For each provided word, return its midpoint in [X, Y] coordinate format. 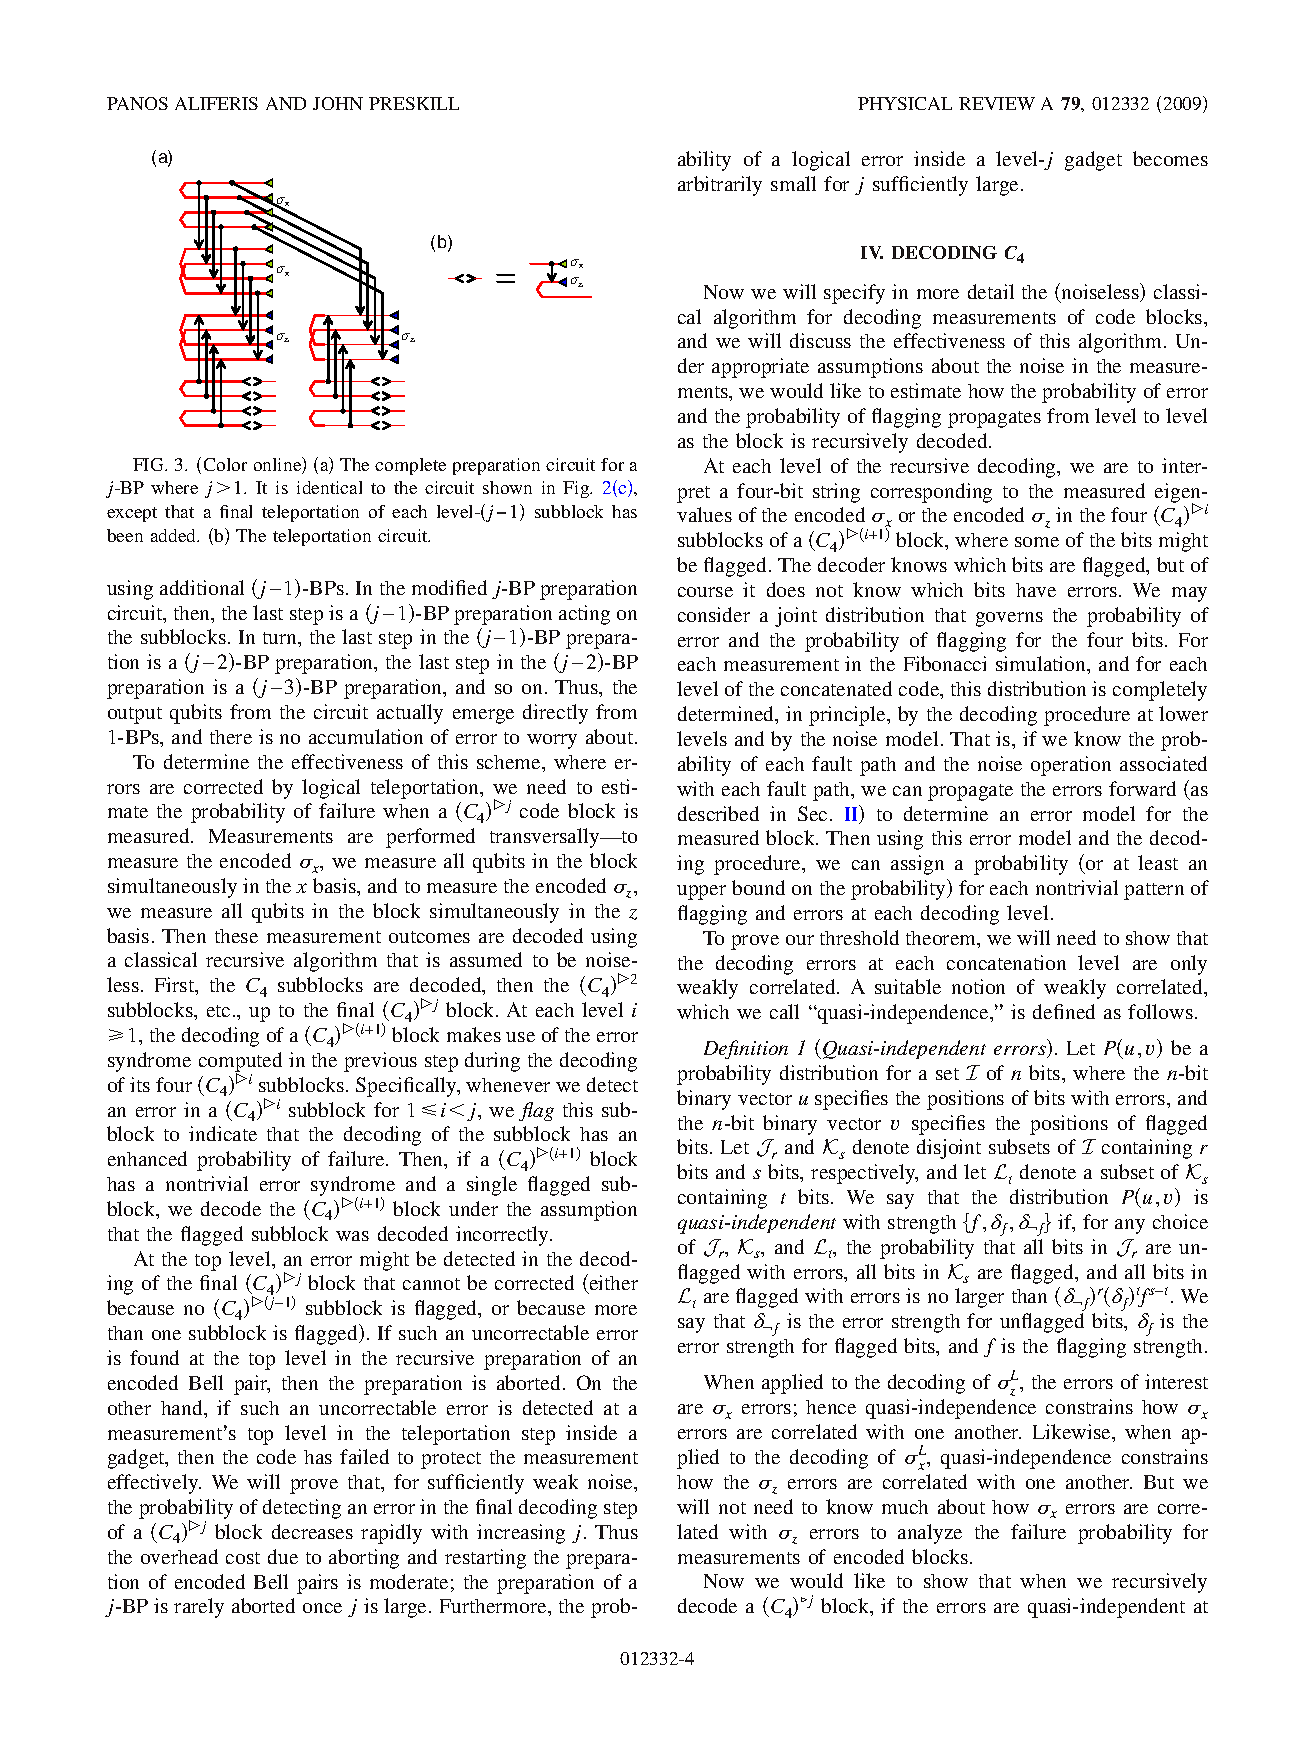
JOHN [338, 103]
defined [1064, 1011]
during [492, 1062]
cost [243, 1558]
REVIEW [997, 103]
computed [240, 1063]
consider [714, 614]
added [175, 535]
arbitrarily [720, 186]
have [1036, 590]
